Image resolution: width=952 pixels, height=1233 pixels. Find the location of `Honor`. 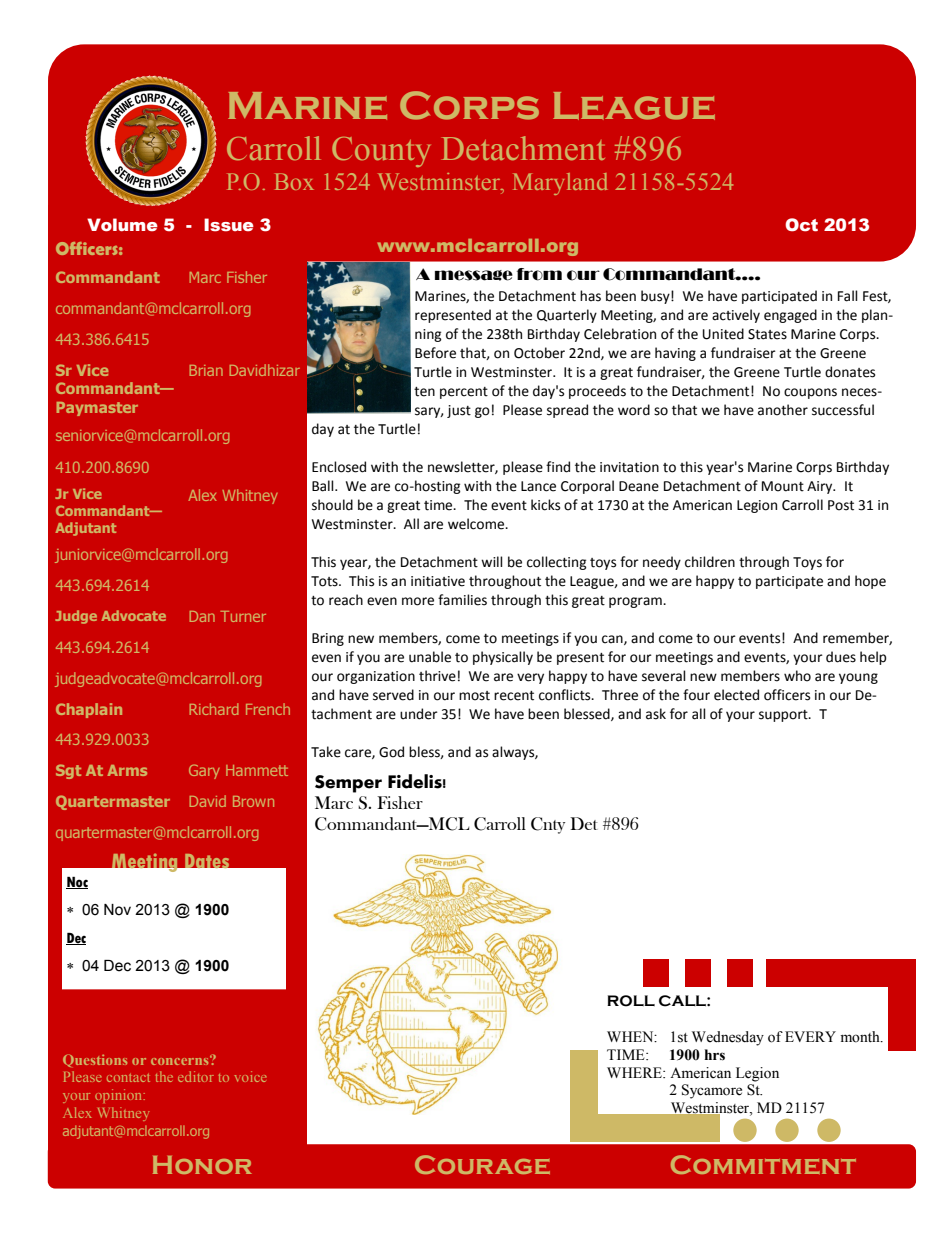

Honor is located at coordinates (202, 1165).
